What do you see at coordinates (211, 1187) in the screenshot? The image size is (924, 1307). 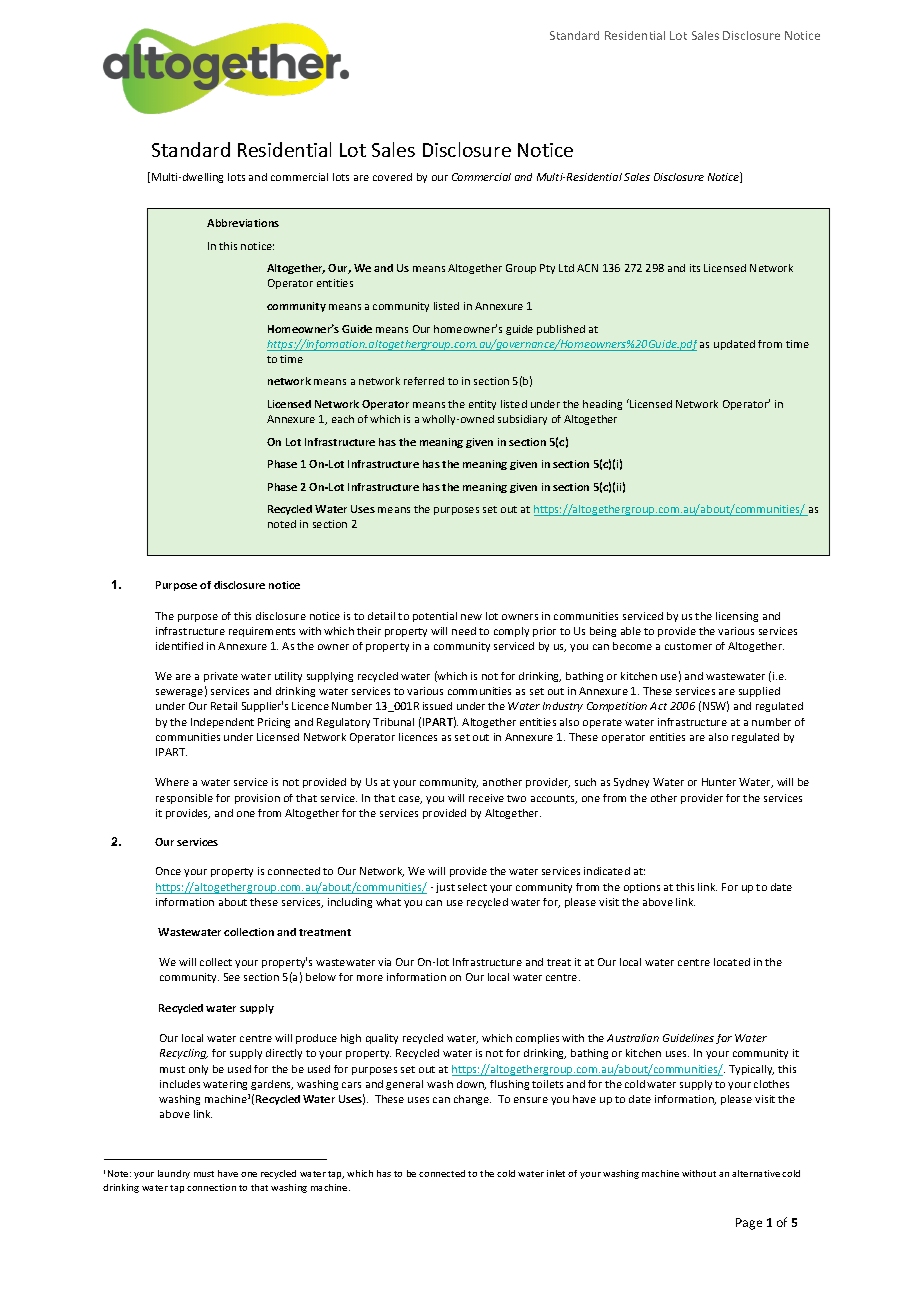 I see `connection` at bounding box center [211, 1187].
